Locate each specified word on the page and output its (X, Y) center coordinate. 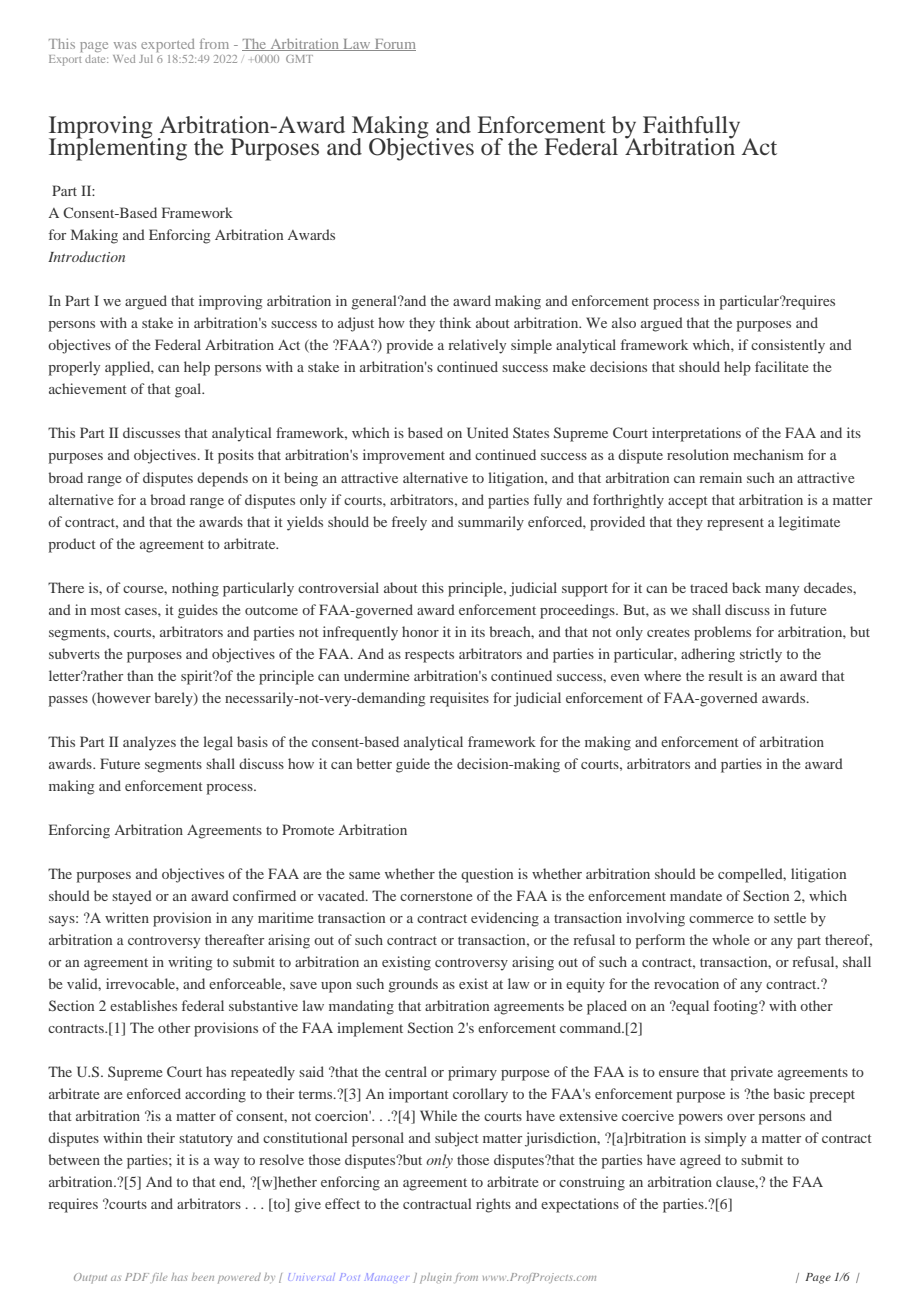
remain (720, 477)
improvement (404, 456)
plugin (436, 1278)
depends (222, 479)
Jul (146, 59)
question (487, 875)
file (159, 1278)
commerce (721, 919)
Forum (394, 45)
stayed (132, 897)
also (624, 322)
